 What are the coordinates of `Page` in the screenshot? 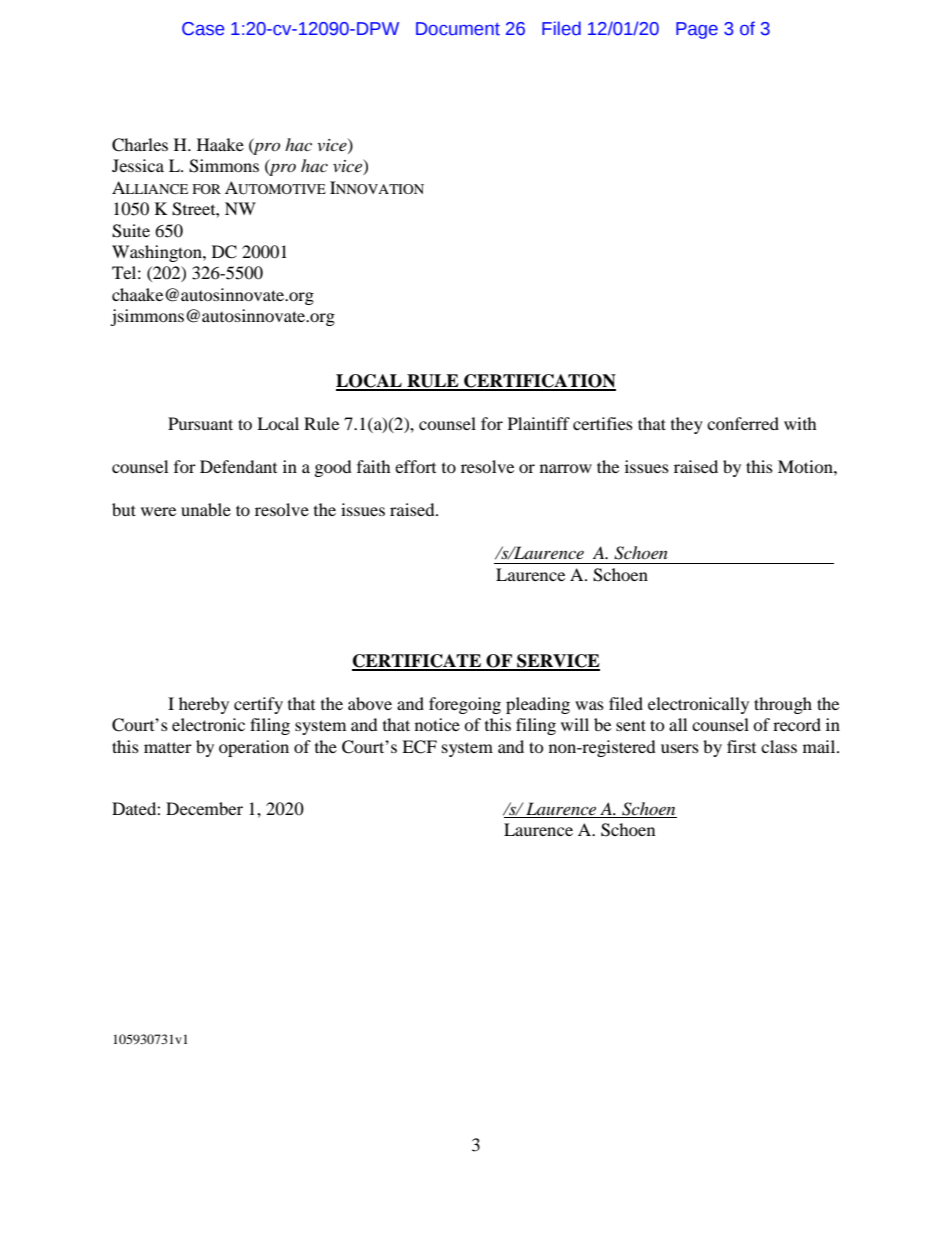 It's located at (697, 30).
